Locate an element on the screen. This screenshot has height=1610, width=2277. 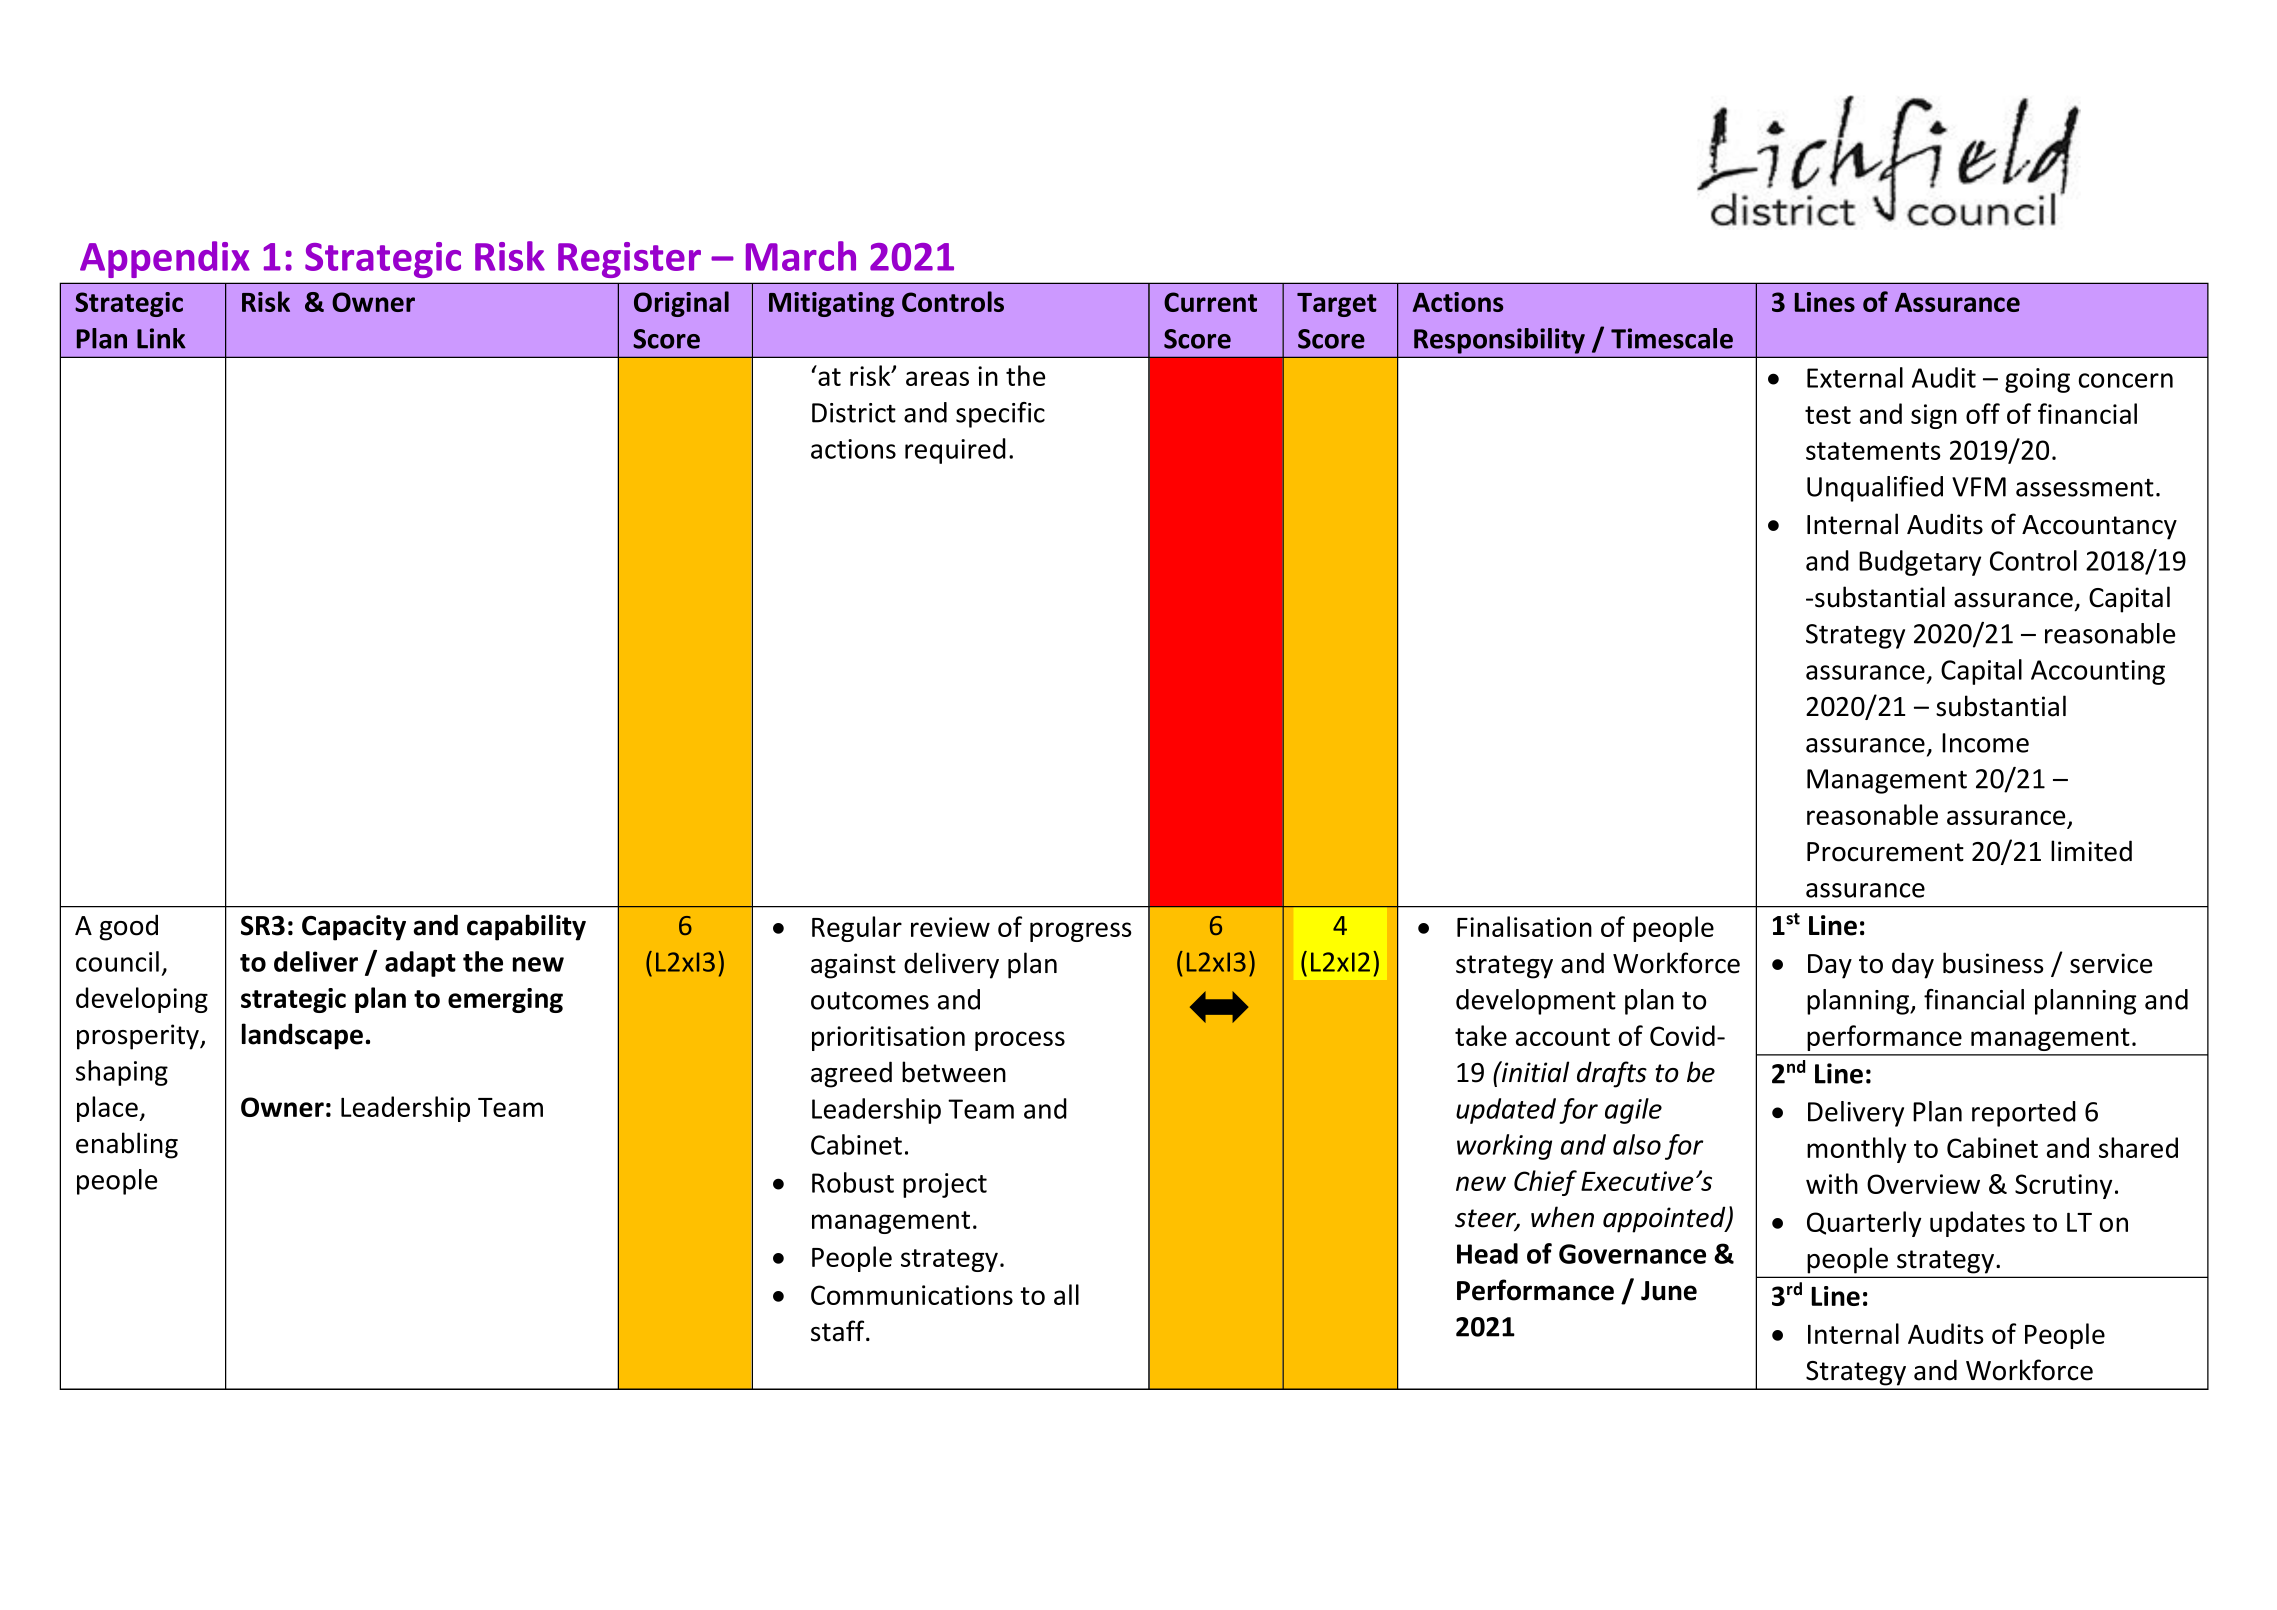
Income is located at coordinates (1985, 743).
